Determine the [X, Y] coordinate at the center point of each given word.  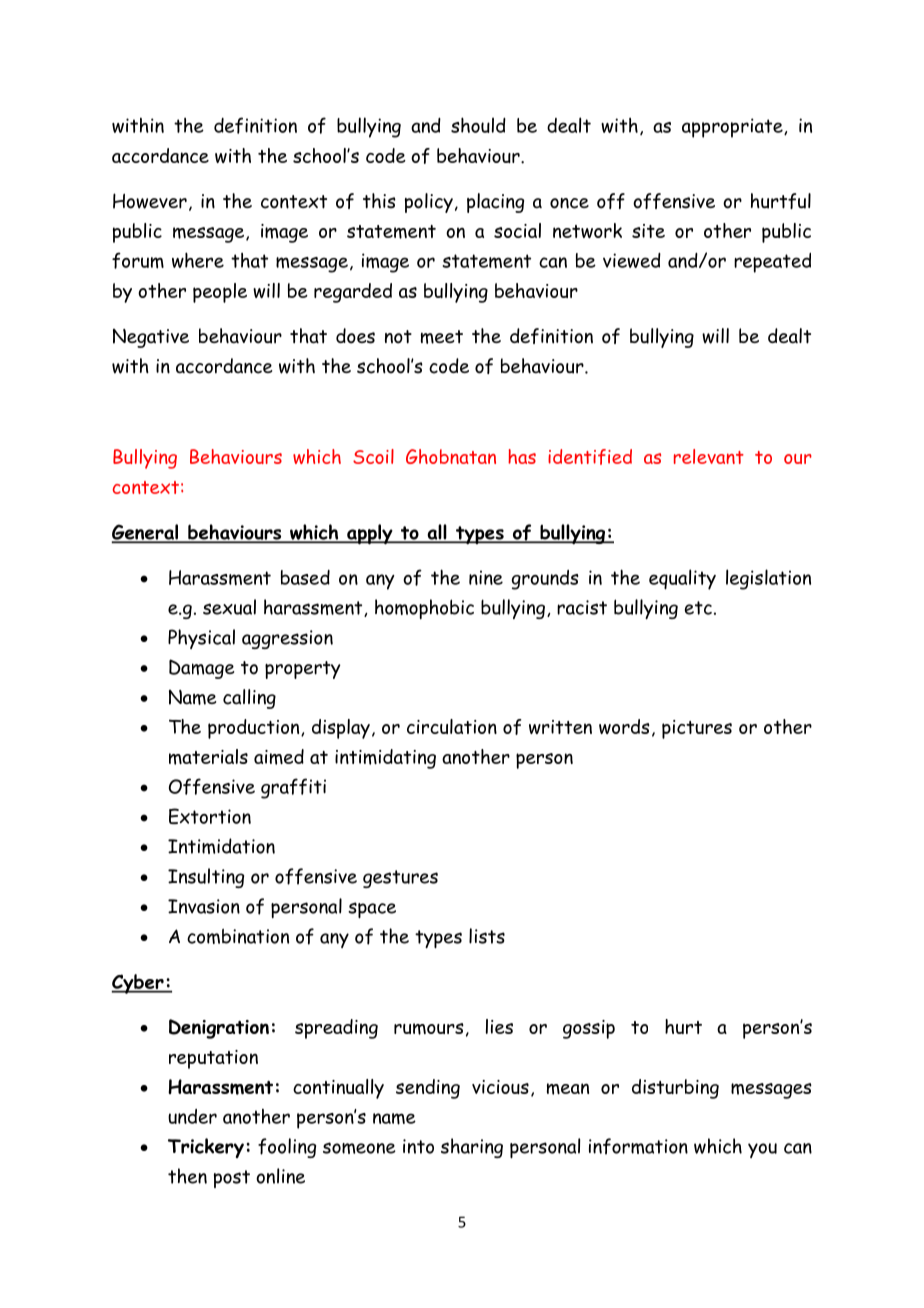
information [638, 1146]
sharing [472, 1148]
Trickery [206, 1148]
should [478, 125]
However [150, 201]
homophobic [424, 609]
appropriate [733, 128]
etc [698, 608]
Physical [201, 639]
